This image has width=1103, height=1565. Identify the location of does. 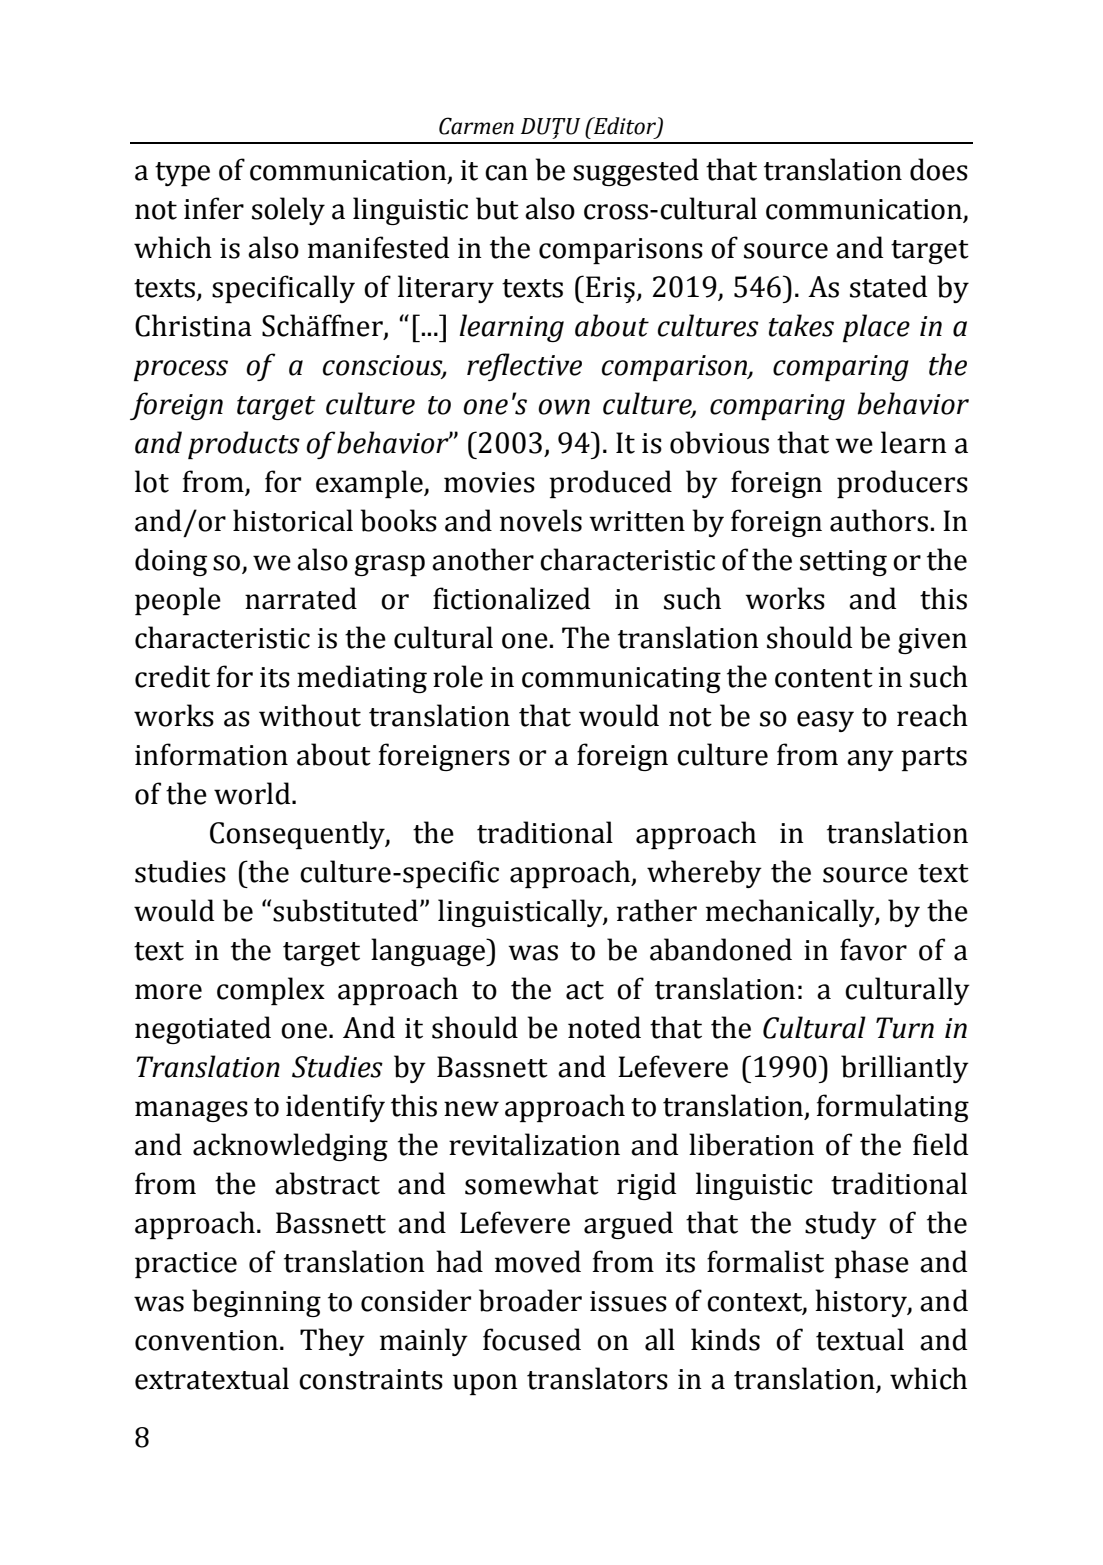
(939, 169).
